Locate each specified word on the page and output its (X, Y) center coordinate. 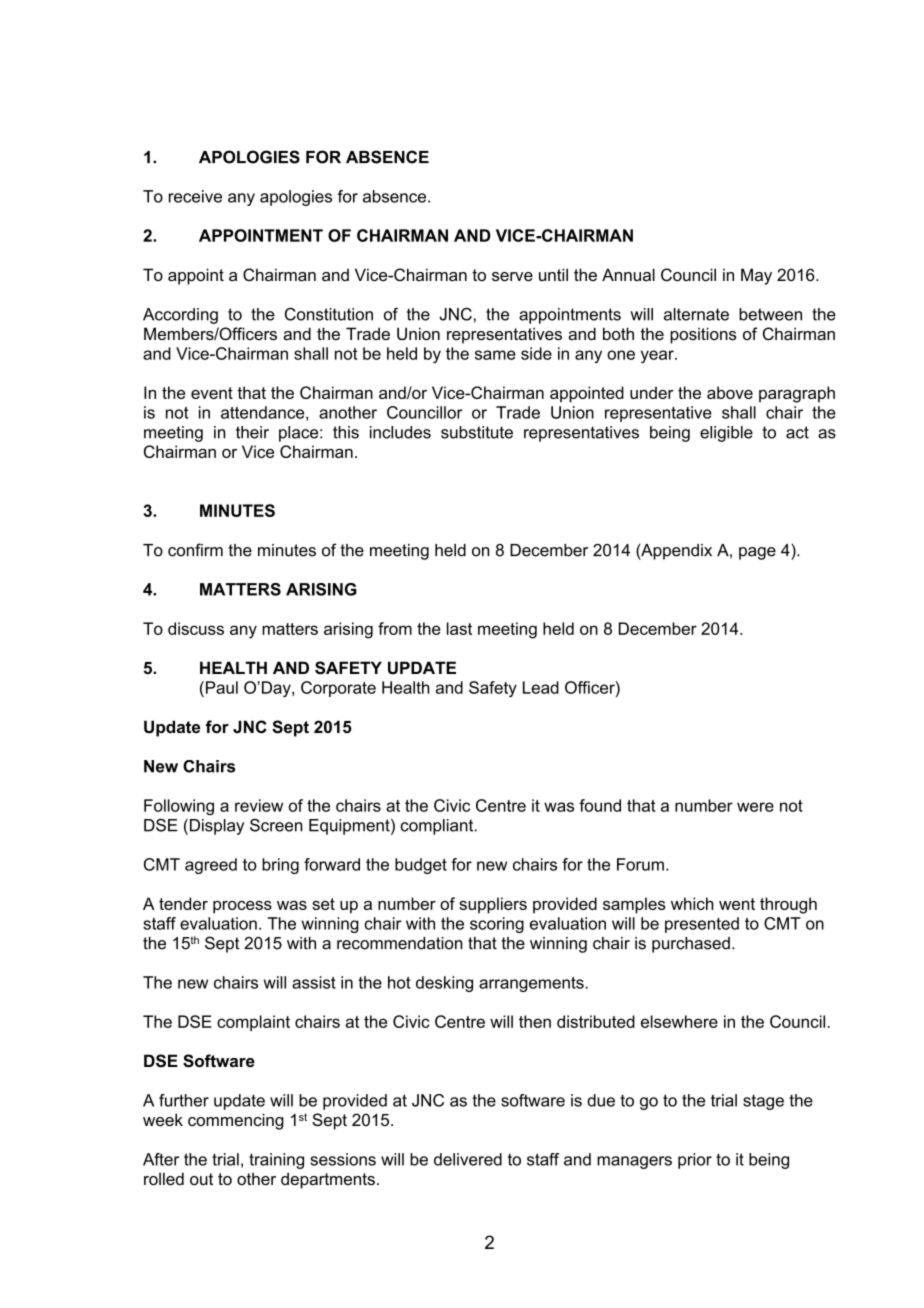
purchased (691, 945)
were (755, 807)
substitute (477, 432)
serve (512, 276)
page (757, 553)
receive (195, 196)
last (459, 628)
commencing (236, 1121)
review (259, 805)
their (252, 432)
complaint (253, 1023)
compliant (438, 827)
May (756, 276)
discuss (196, 628)
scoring (497, 925)
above (730, 392)
